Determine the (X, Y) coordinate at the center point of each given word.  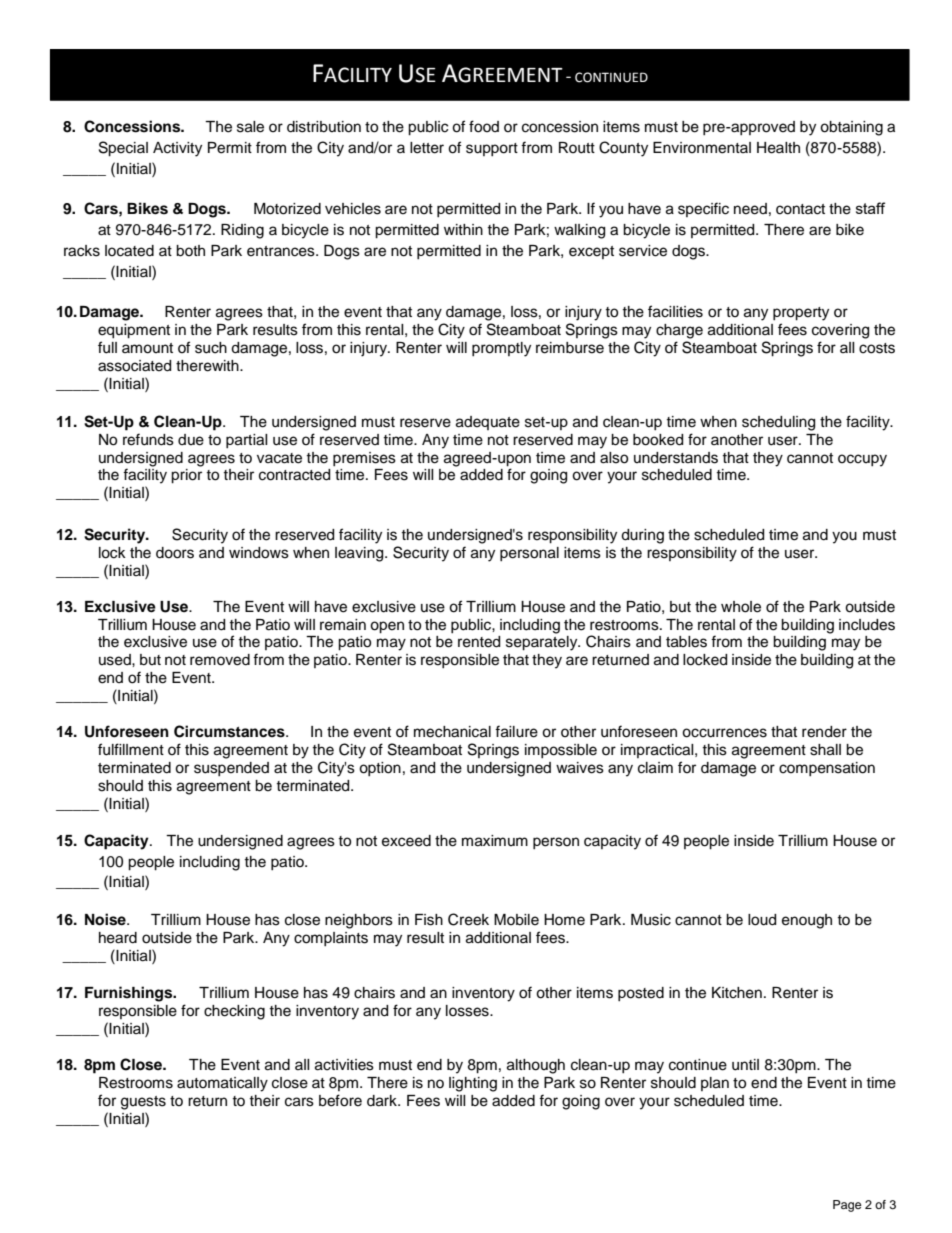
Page (847, 1206)
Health (778, 148)
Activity (177, 149)
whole (741, 607)
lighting (473, 1084)
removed (220, 660)
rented (479, 642)
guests (143, 1103)
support (492, 149)
